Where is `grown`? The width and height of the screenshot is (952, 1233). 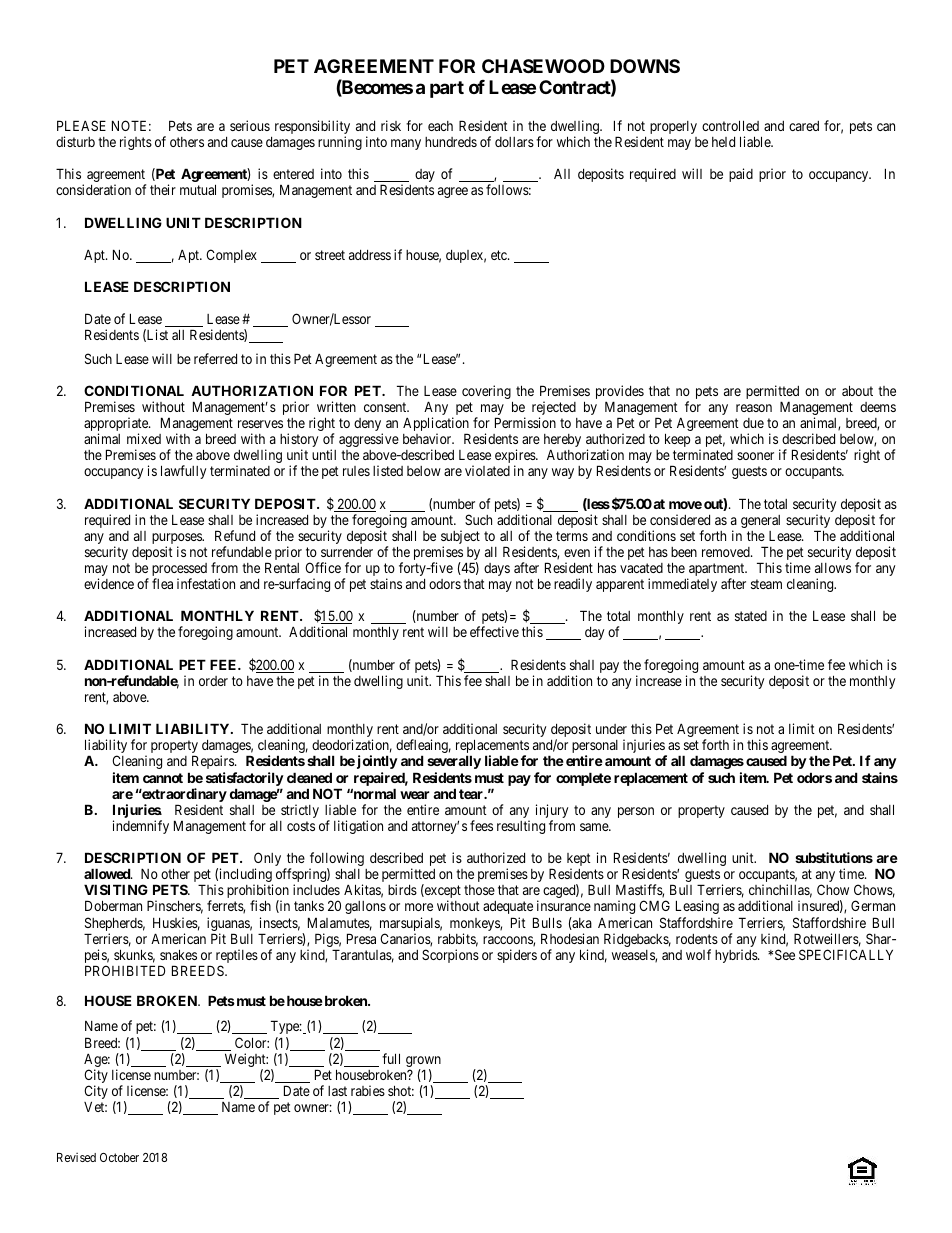 grown is located at coordinates (423, 1063).
